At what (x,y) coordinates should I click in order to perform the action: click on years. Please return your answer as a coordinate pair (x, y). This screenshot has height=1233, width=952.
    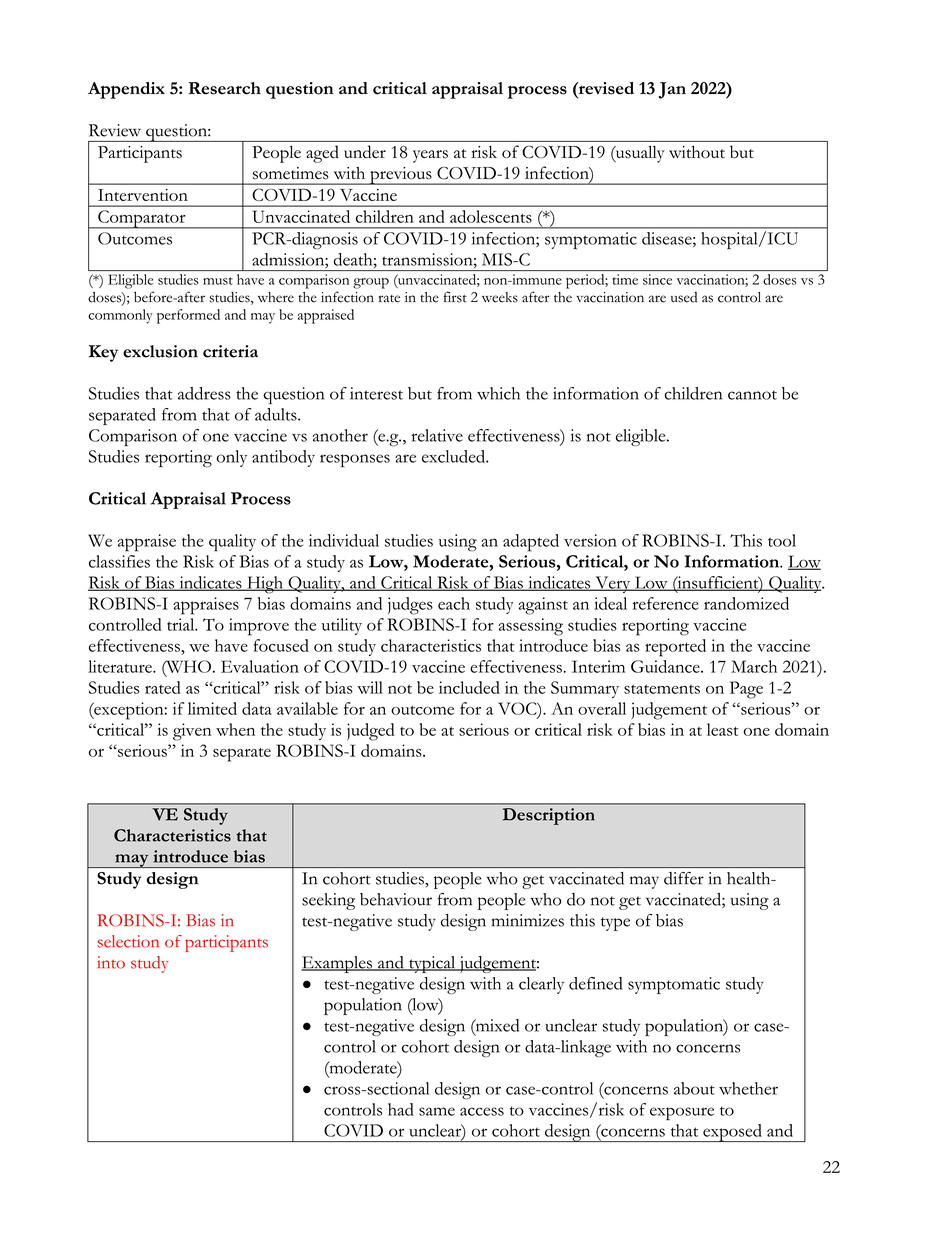
    Looking at the image, I should click on (430, 156).
